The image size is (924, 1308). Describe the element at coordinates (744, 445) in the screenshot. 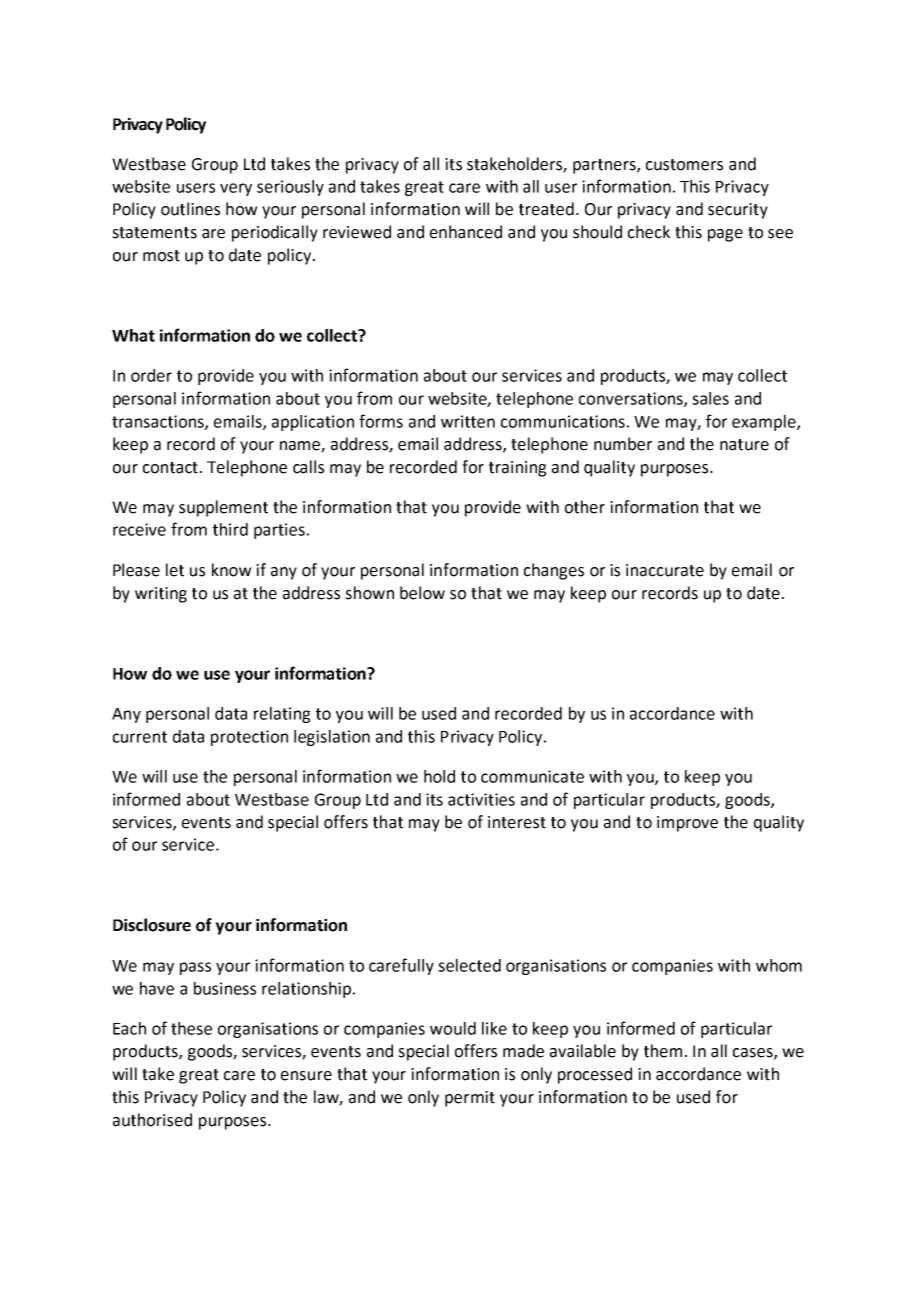

I see `nature` at that location.
